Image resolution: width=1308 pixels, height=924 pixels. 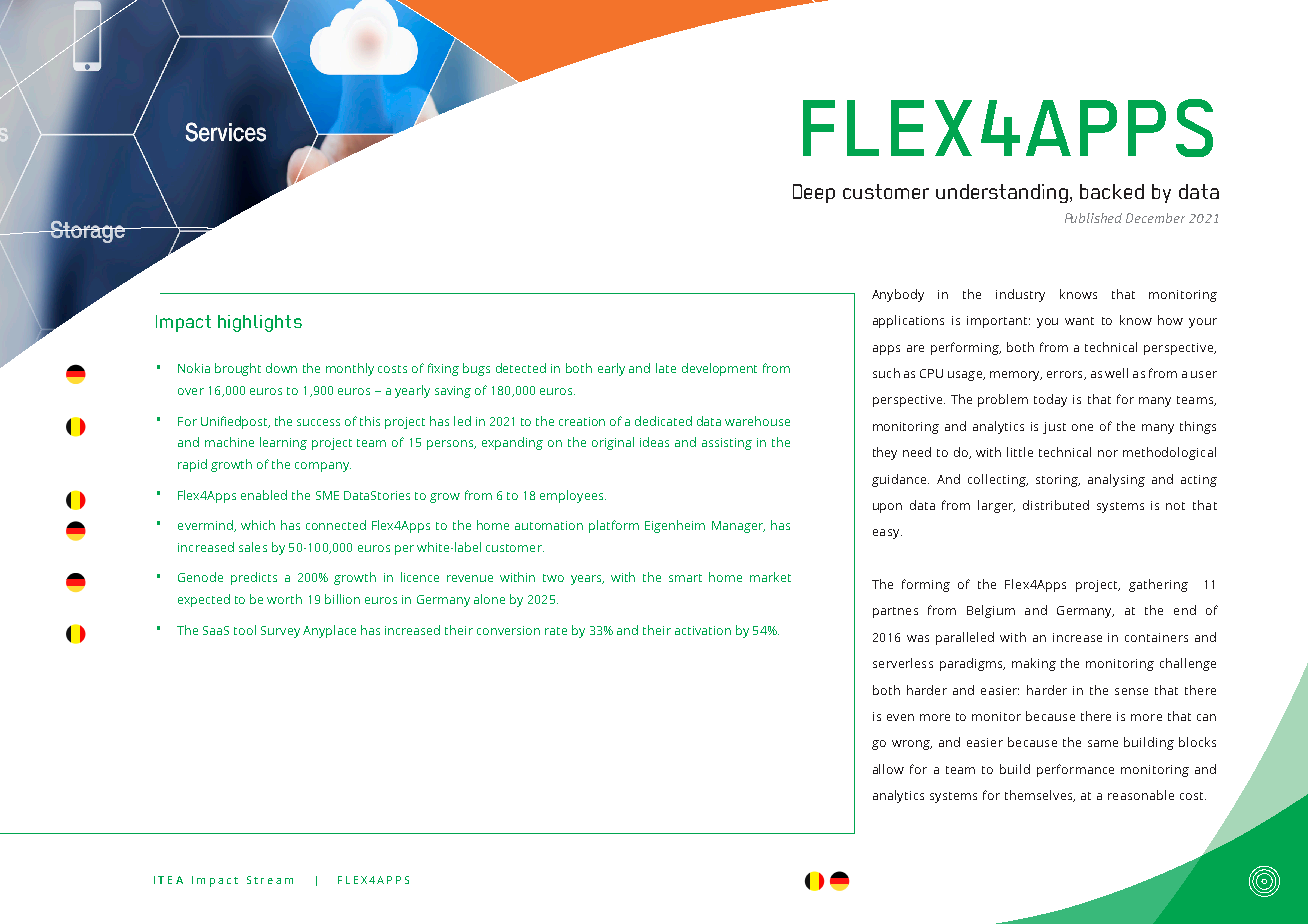 What do you see at coordinates (1093, 218) in the screenshot?
I see `Published` at bounding box center [1093, 218].
